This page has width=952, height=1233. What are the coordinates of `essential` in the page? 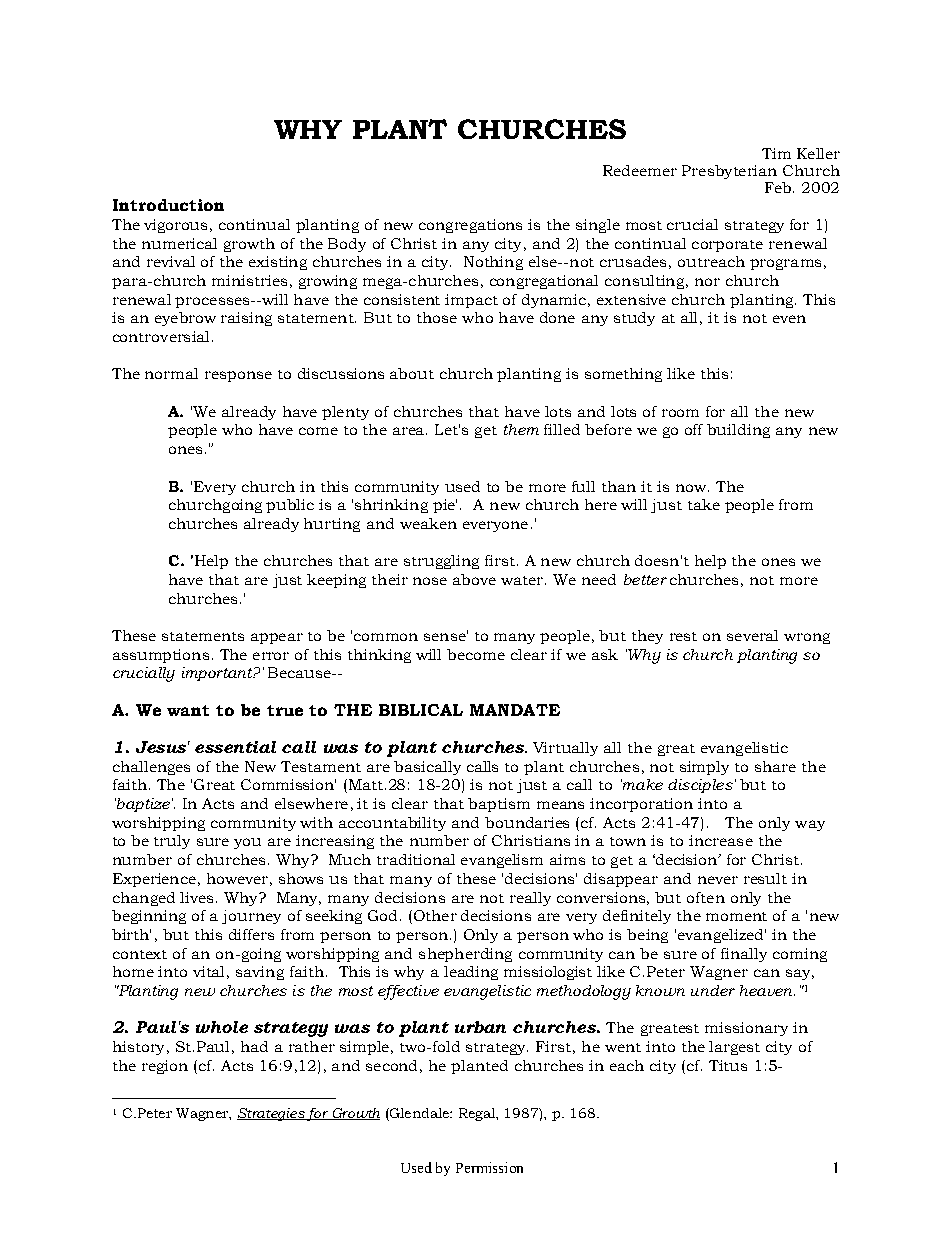 It's located at (235, 747).
